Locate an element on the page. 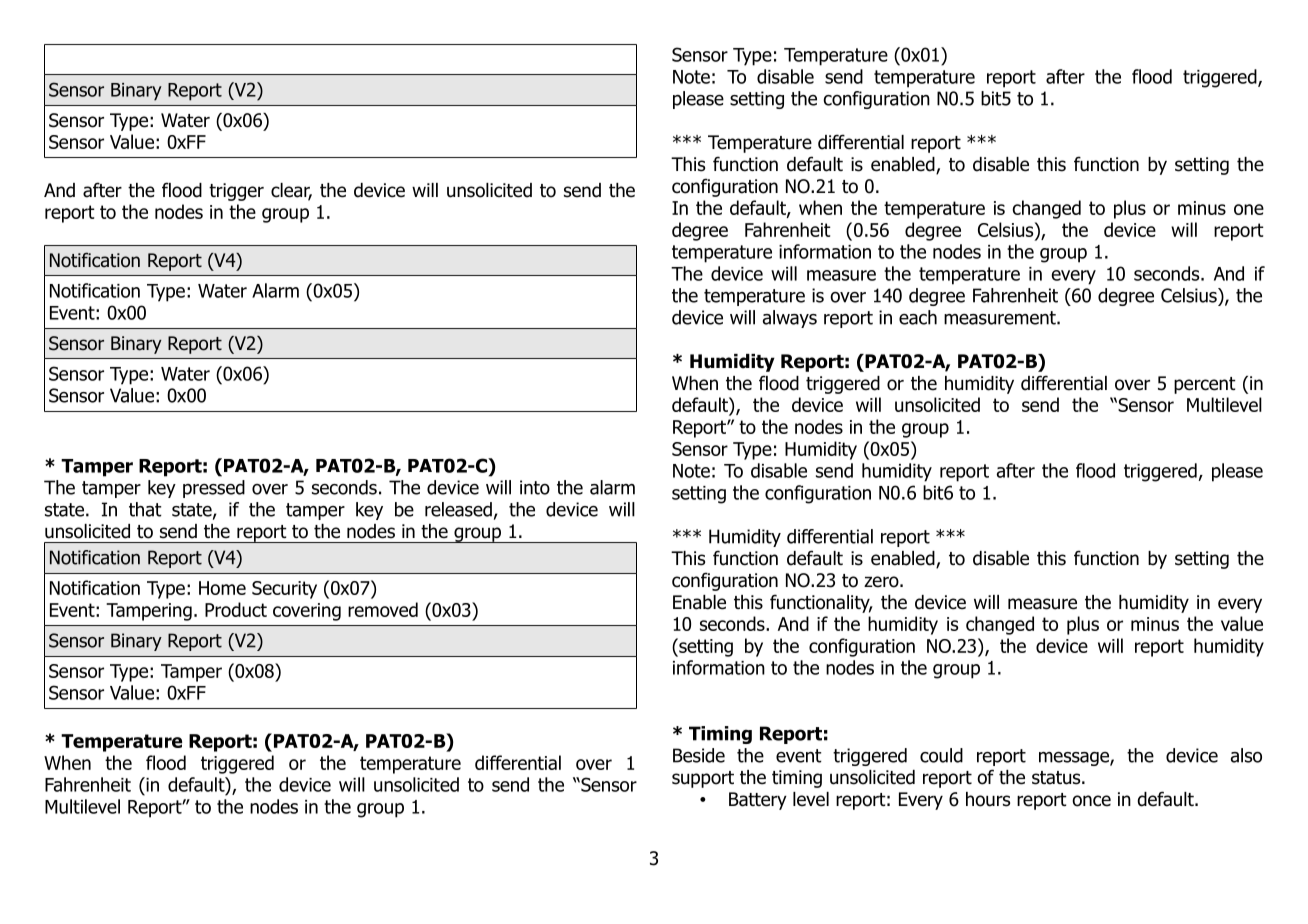 Image resolution: width=1308 pixels, height=924 pixels. always is located at coordinates (790, 319).
